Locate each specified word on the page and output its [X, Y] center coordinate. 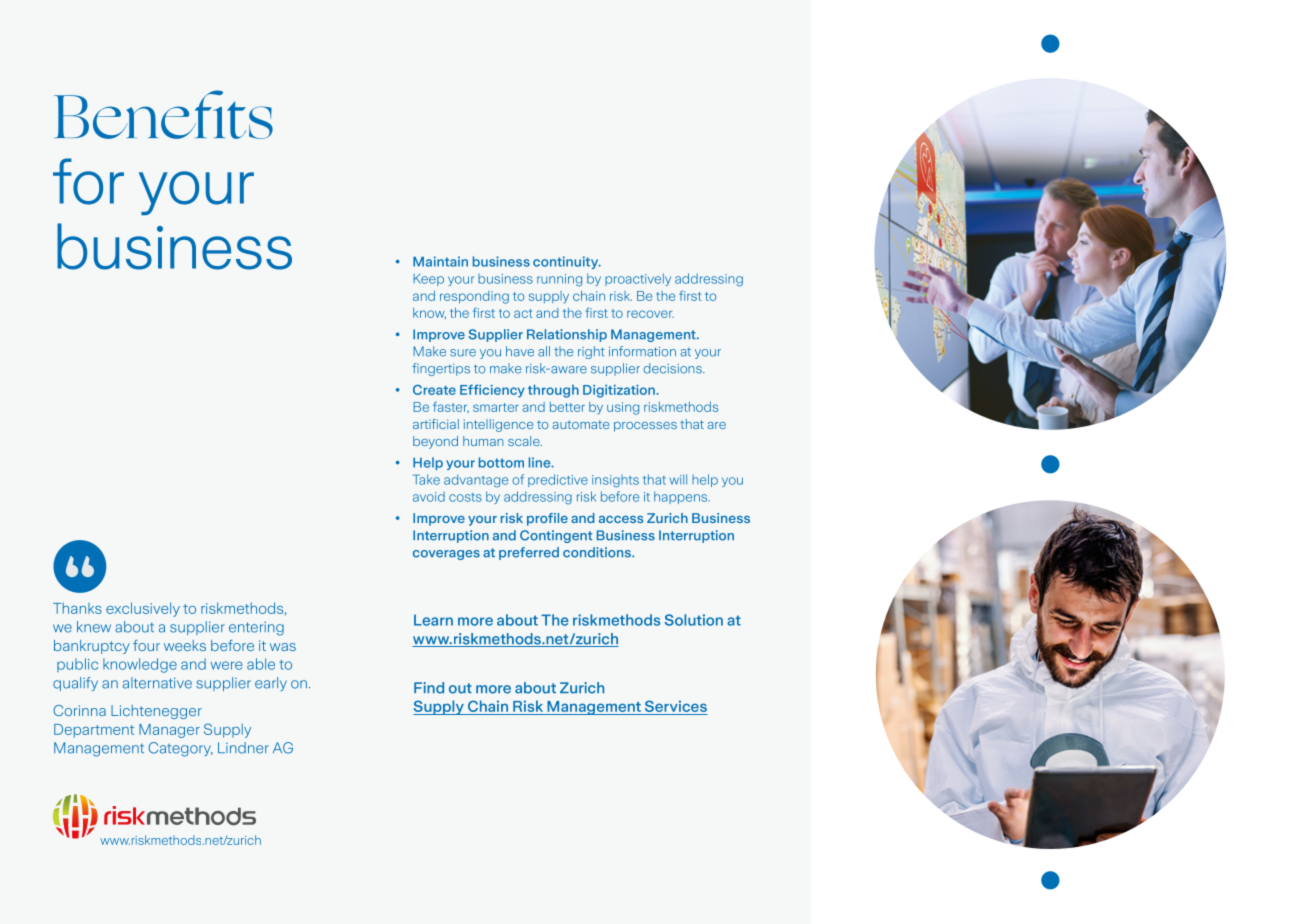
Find [429, 688]
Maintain [440, 261]
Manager [169, 731]
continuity [567, 262]
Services [675, 707]
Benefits [163, 114]
